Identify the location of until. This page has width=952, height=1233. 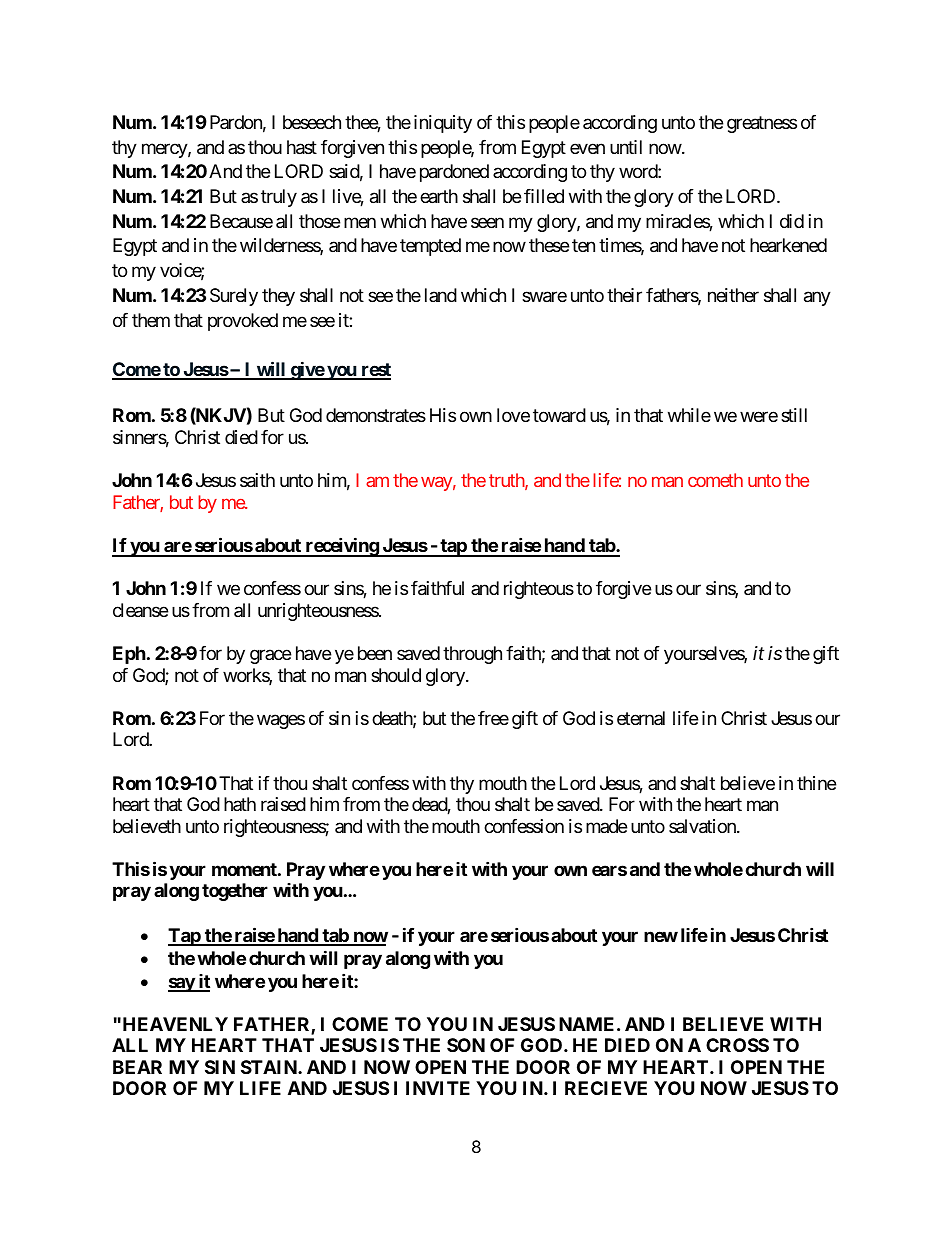
(626, 147).
